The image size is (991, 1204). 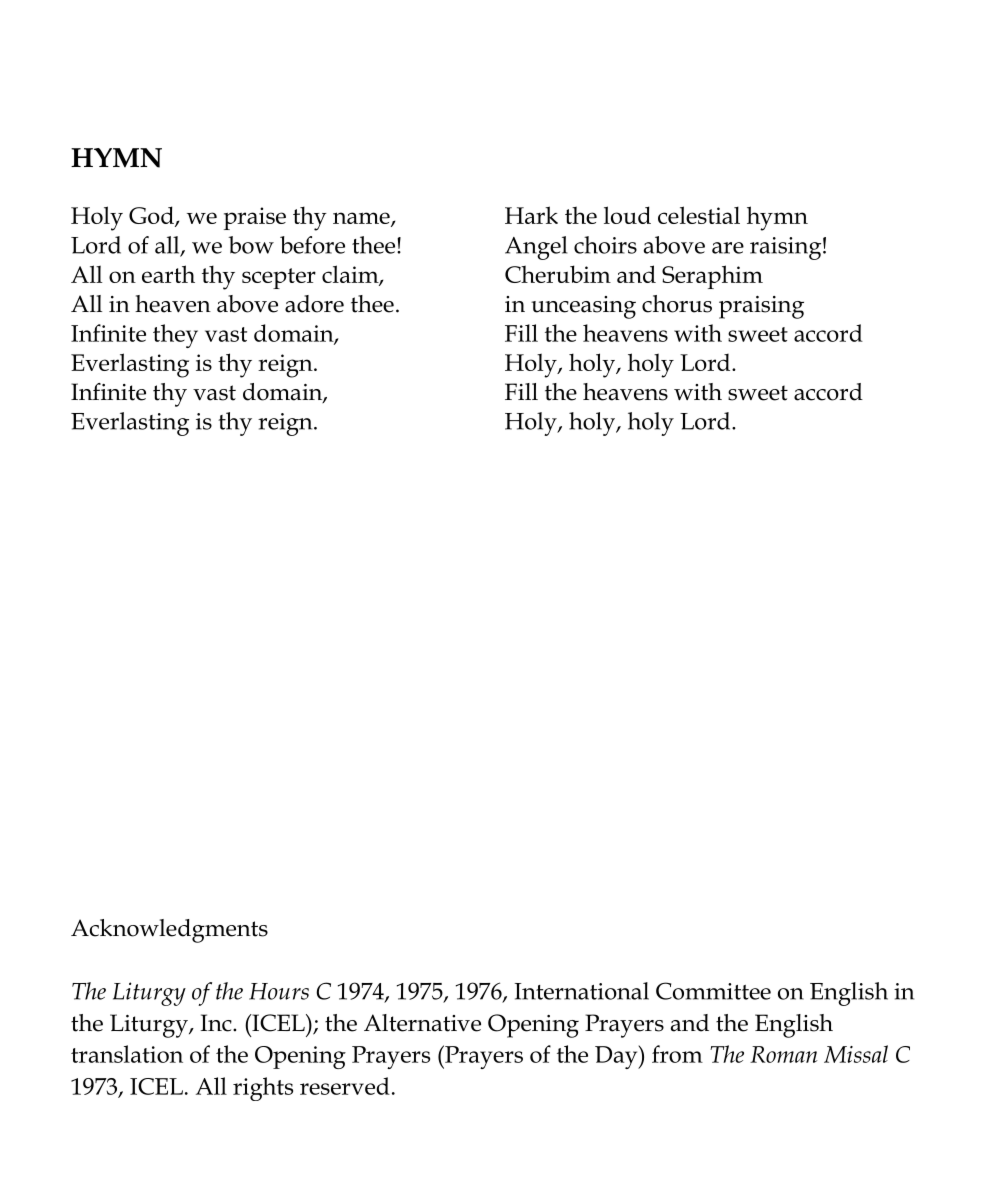 What do you see at coordinates (728, 248) in the page?
I see `are` at bounding box center [728, 248].
